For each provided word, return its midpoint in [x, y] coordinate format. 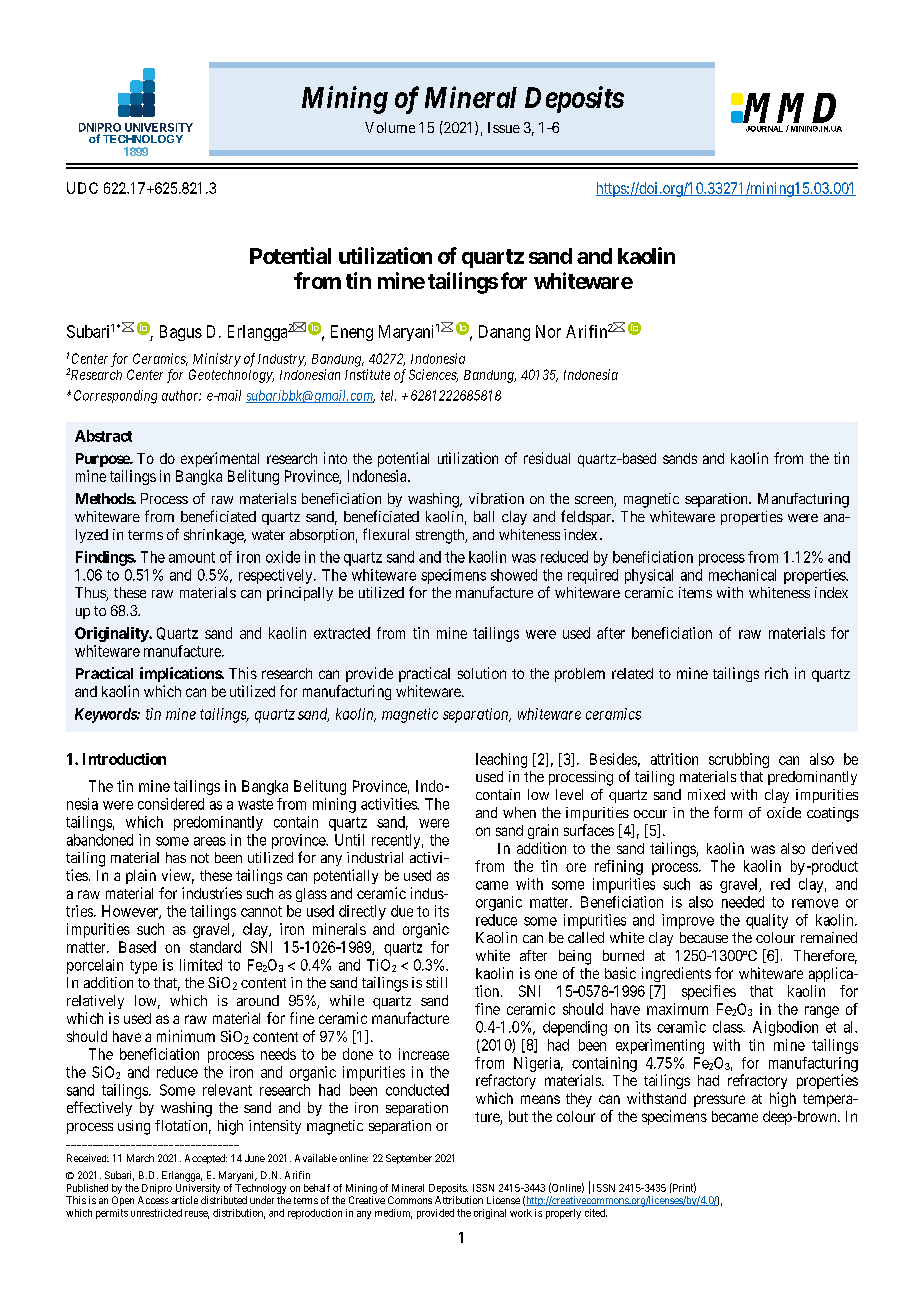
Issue [504, 127]
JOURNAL [764, 129]
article [184, 1200]
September [409, 1159]
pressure [719, 1101]
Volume [390, 127]
